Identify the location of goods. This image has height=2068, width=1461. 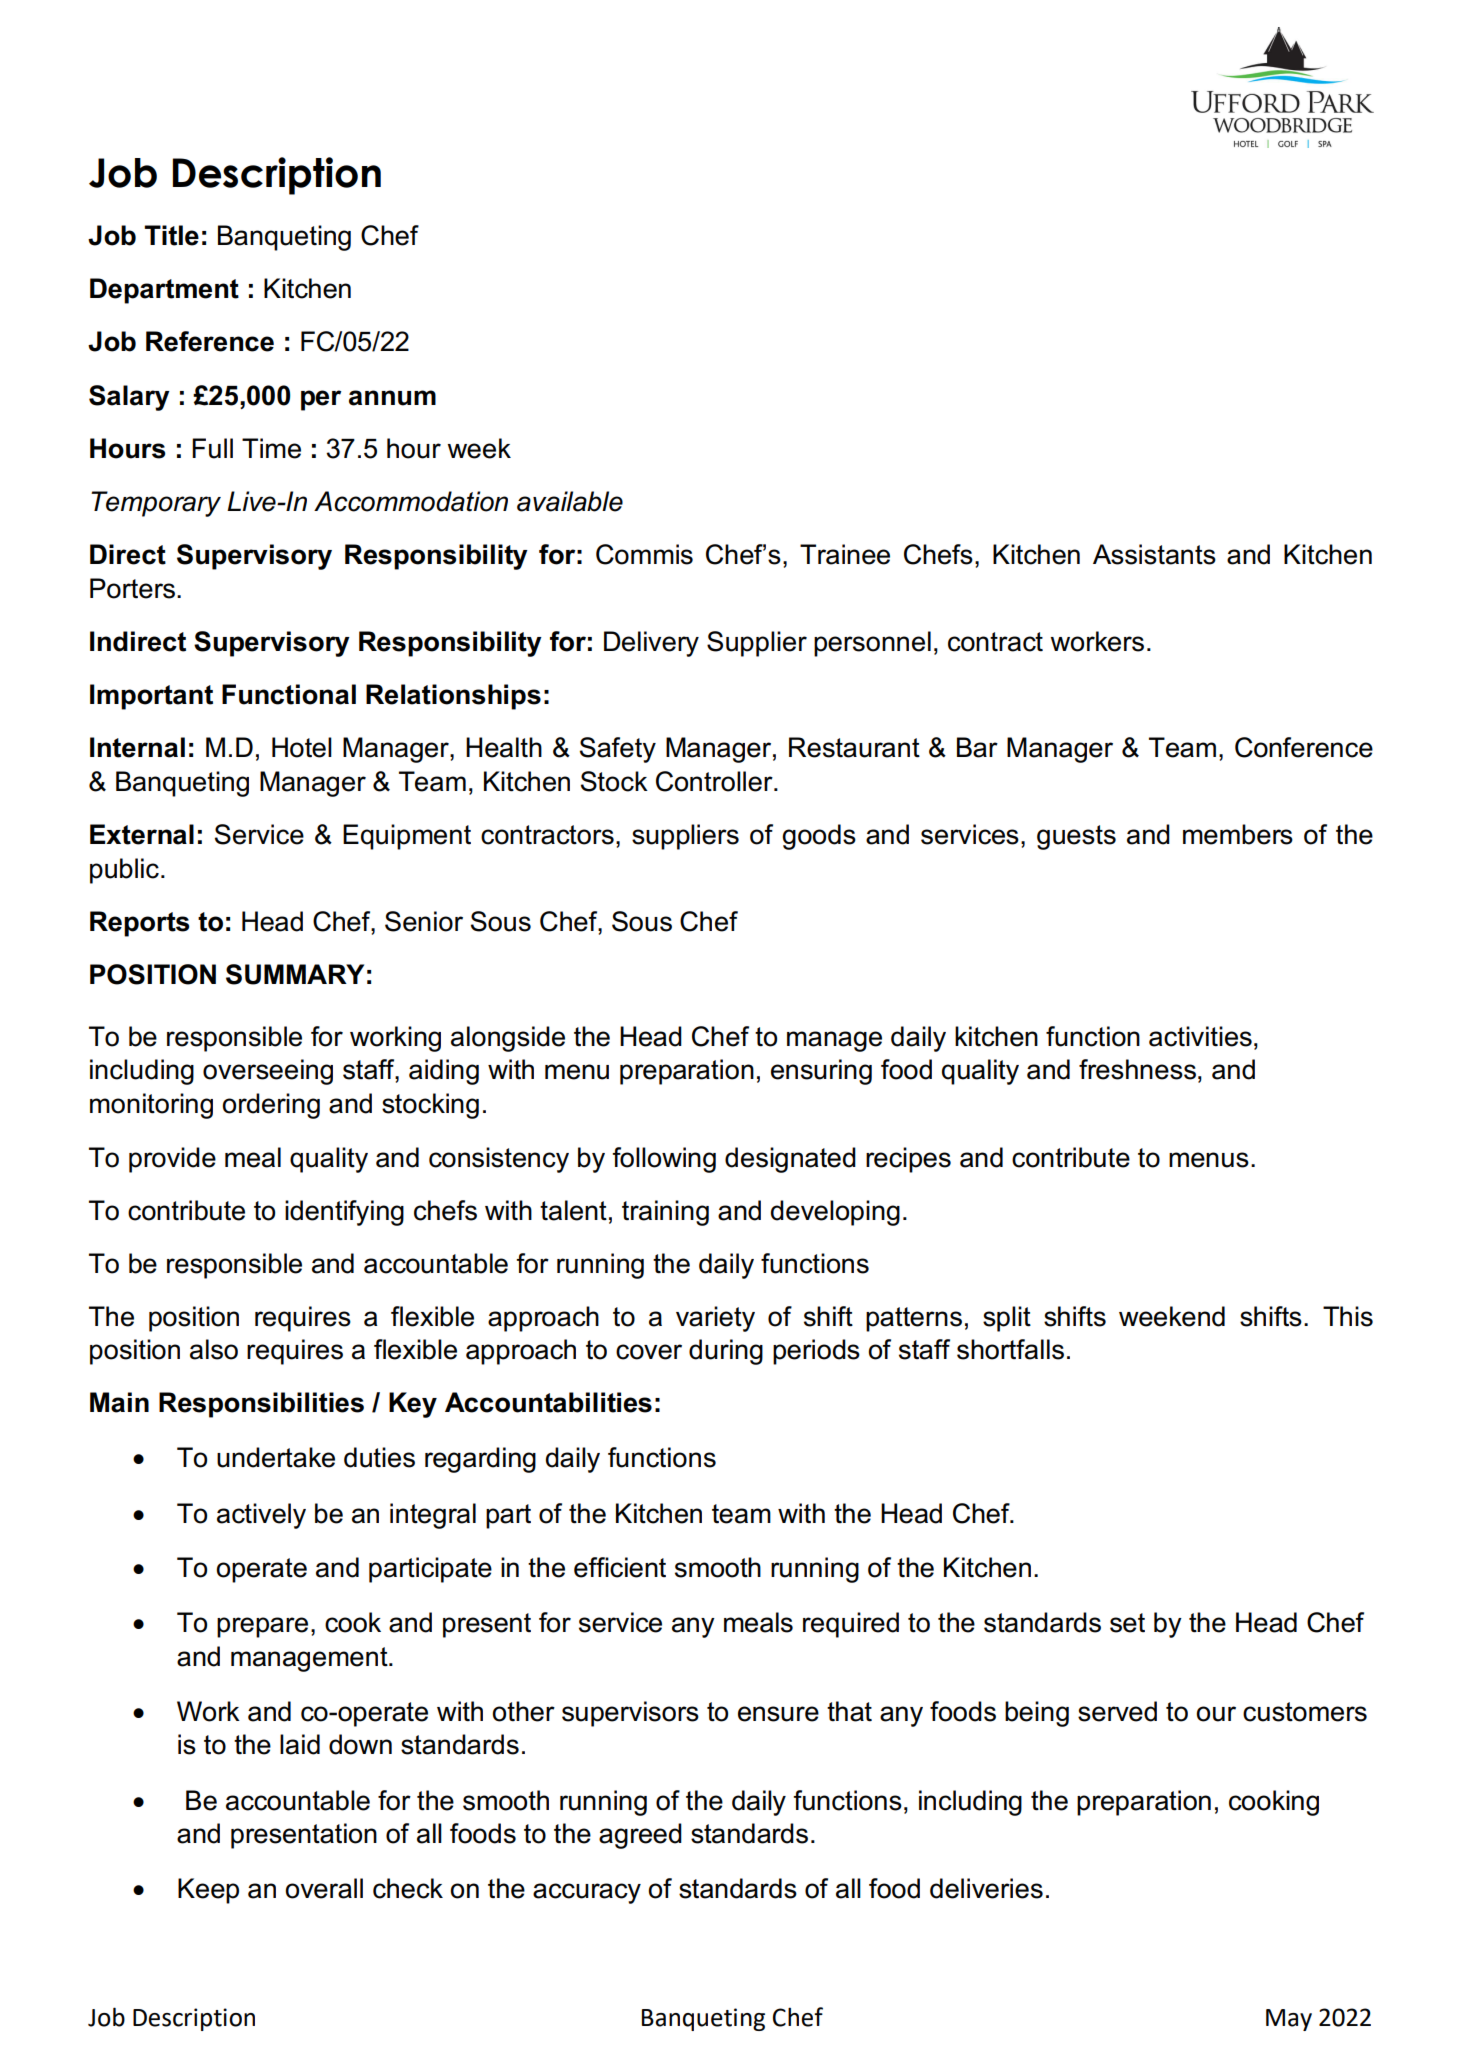
(819, 837).
